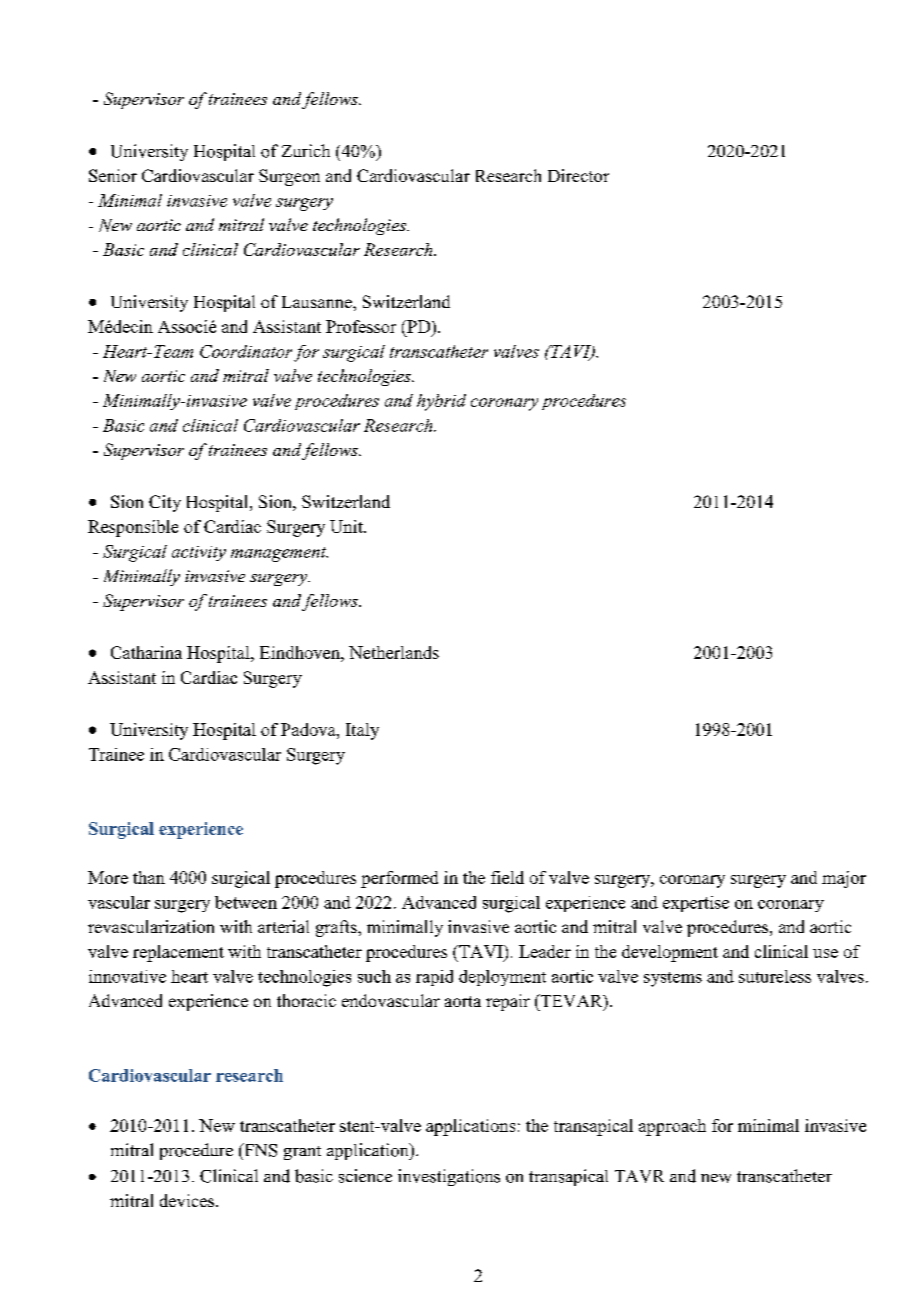 This screenshot has height=1308, width=924. What do you see at coordinates (149, 877) in the screenshot?
I see `than` at bounding box center [149, 877].
